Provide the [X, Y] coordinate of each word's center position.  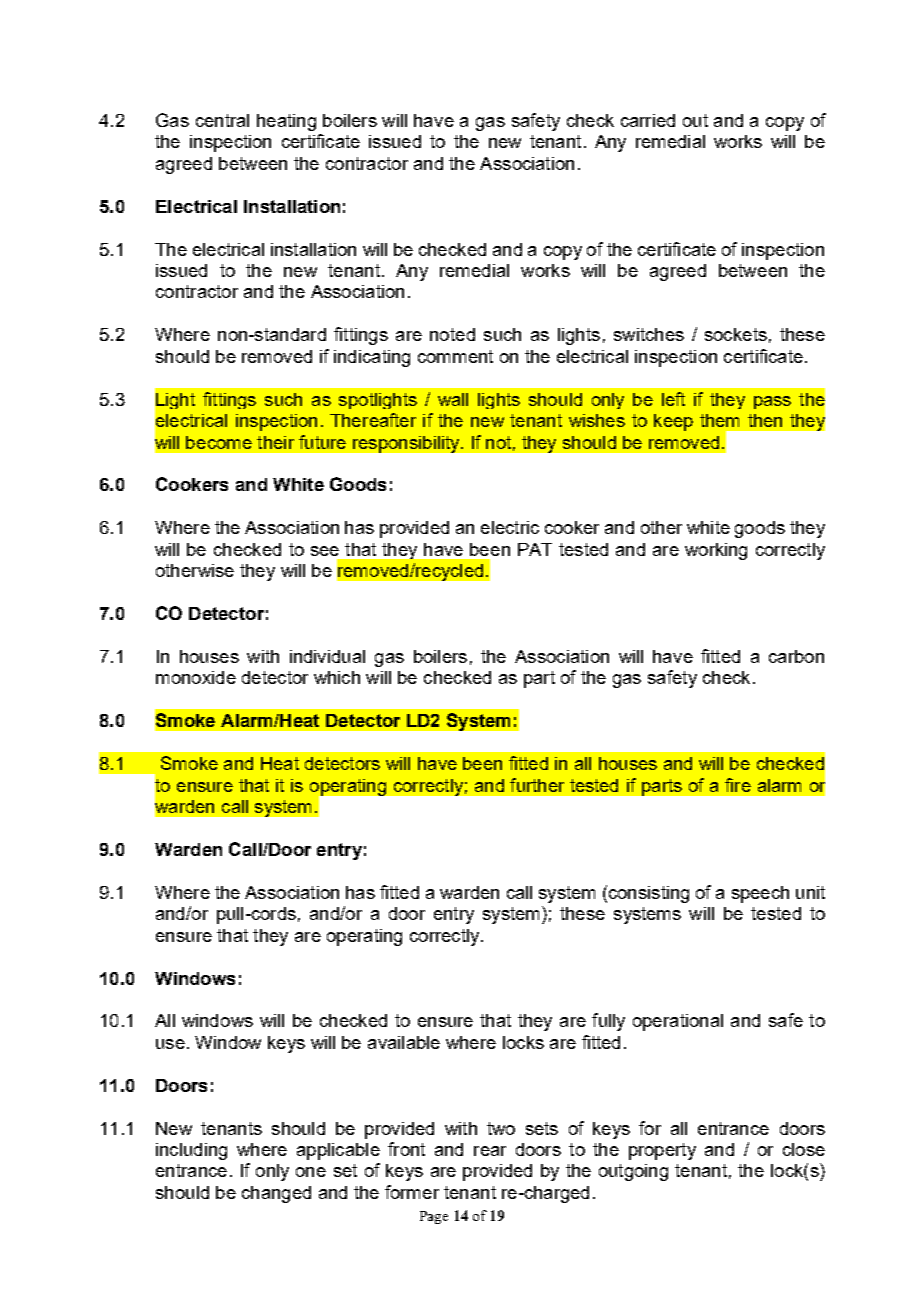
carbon [796, 656]
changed [276, 1194]
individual [327, 656]
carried [648, 120]
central [222, 120]
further [537, 785]
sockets [736, 334]
